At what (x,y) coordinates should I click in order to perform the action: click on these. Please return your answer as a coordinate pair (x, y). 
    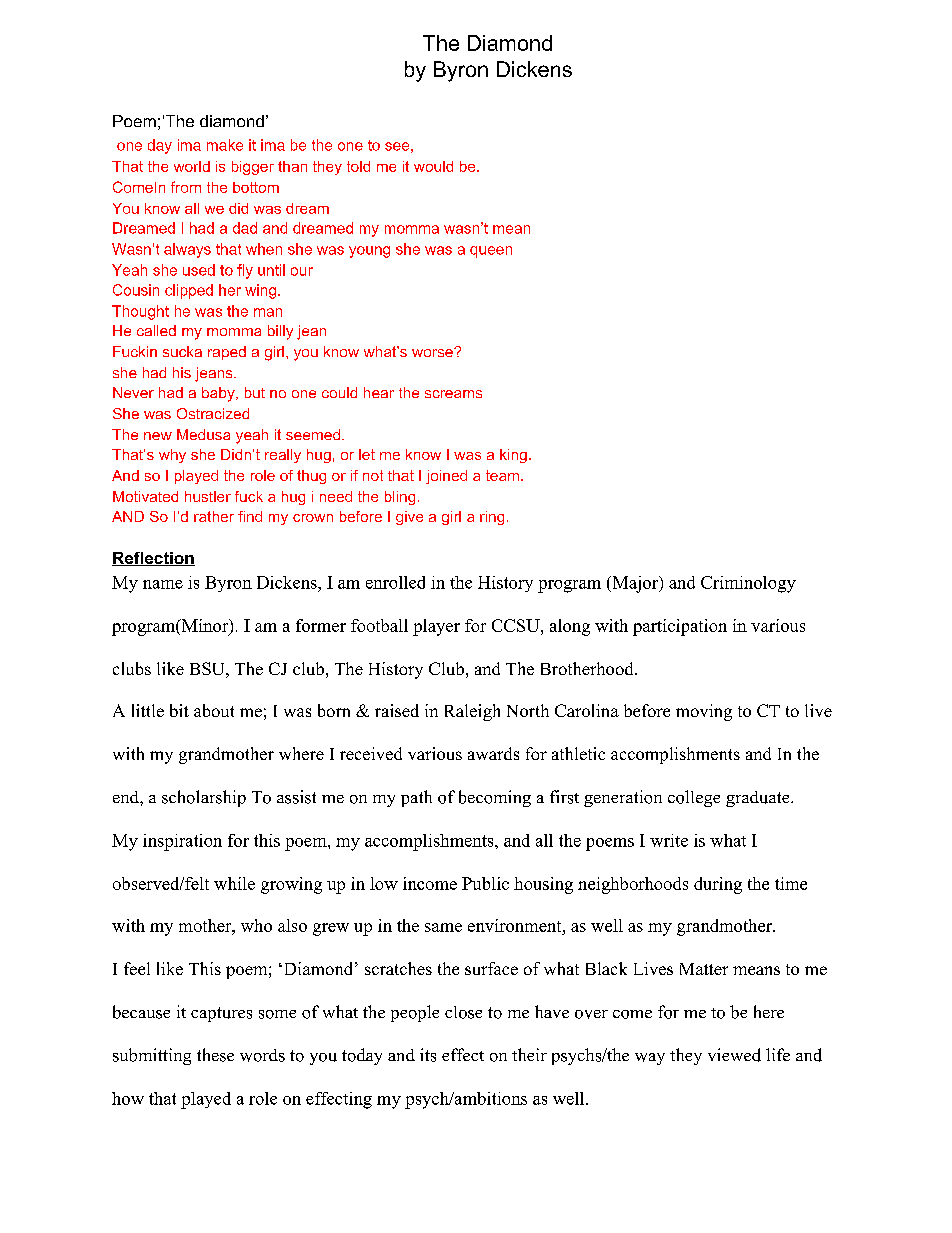
    Looking at the image, I should click on (215, 1055).
